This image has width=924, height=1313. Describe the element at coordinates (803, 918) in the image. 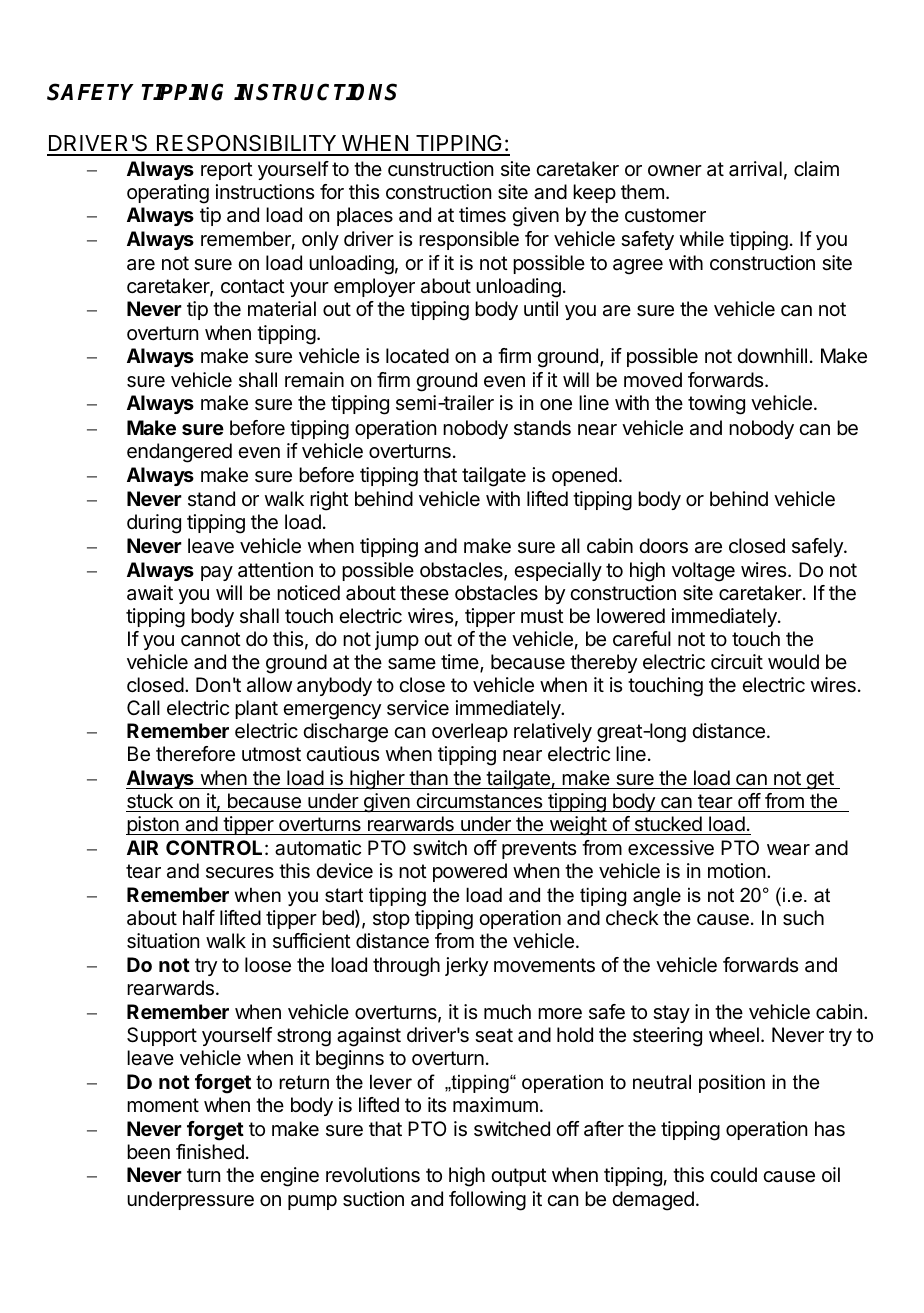

I see `such` at that location.
